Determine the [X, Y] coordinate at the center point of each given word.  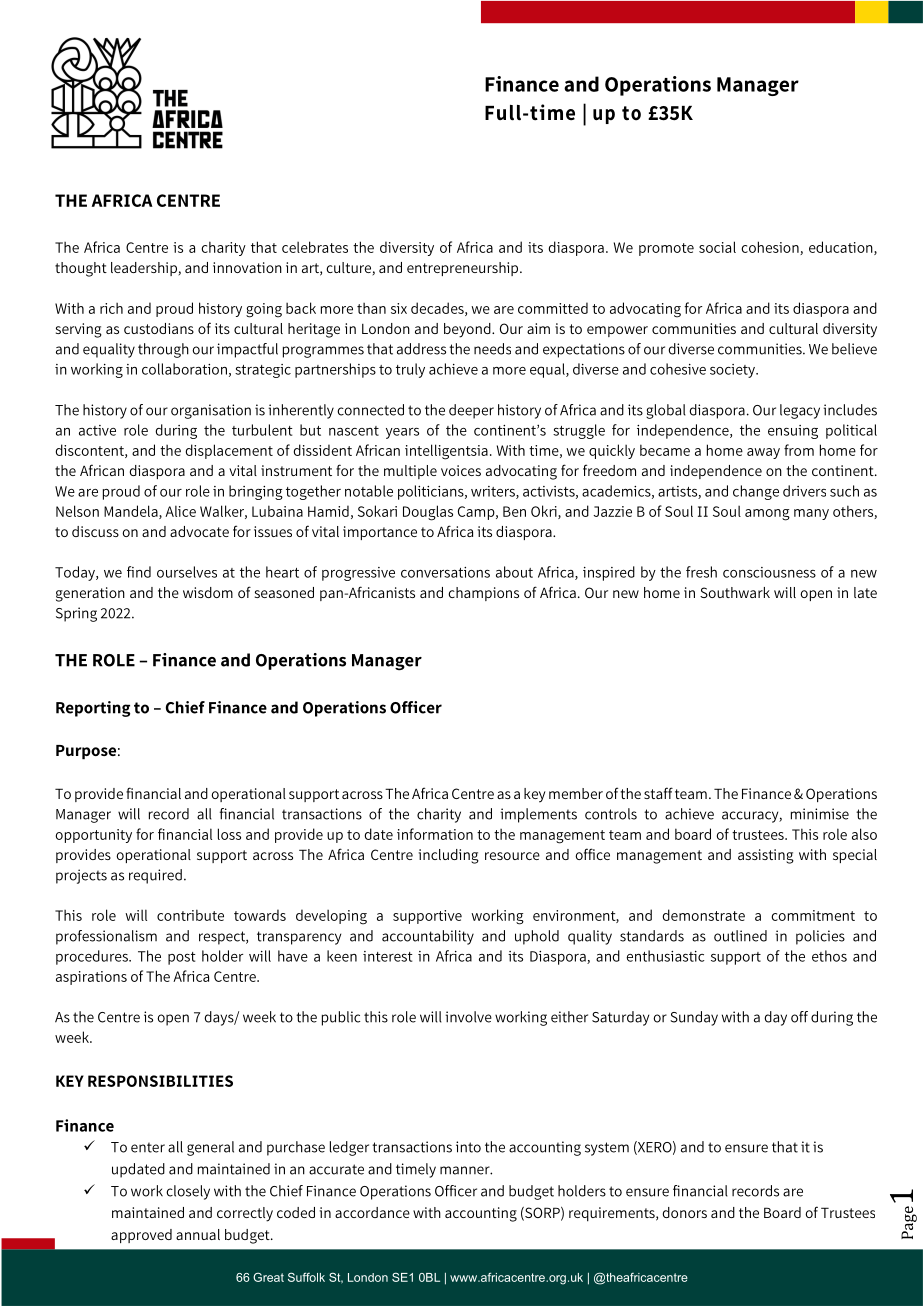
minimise [820, 814]
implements [538, 815]
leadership [144, 269]
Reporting [93, 709]
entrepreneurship [464, 269]
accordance [372, 1212]
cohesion [771, 248]
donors [685, 1212]
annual [198, 1234]
